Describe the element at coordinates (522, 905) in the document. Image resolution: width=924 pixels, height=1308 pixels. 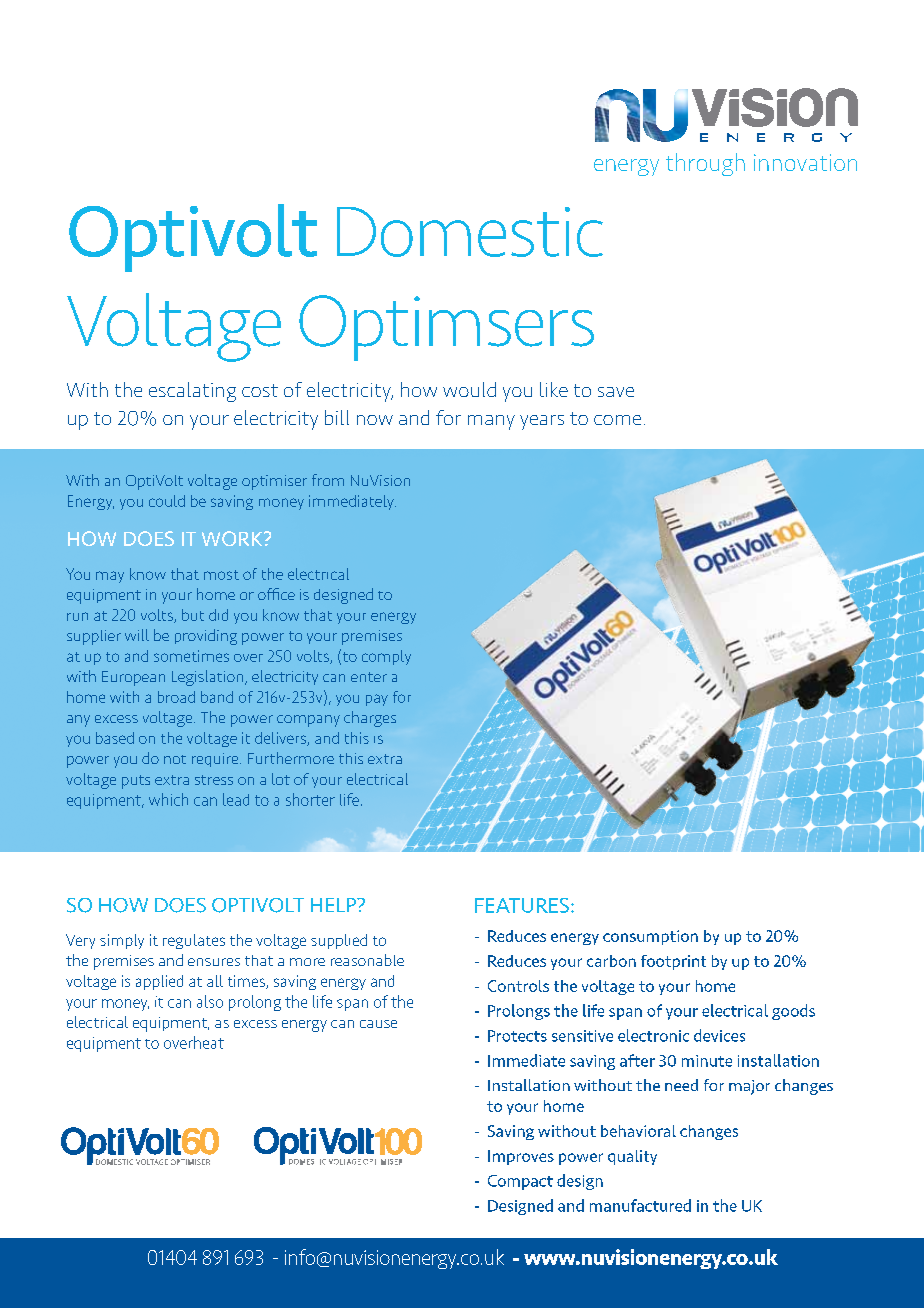
I see `Features` at that location.
